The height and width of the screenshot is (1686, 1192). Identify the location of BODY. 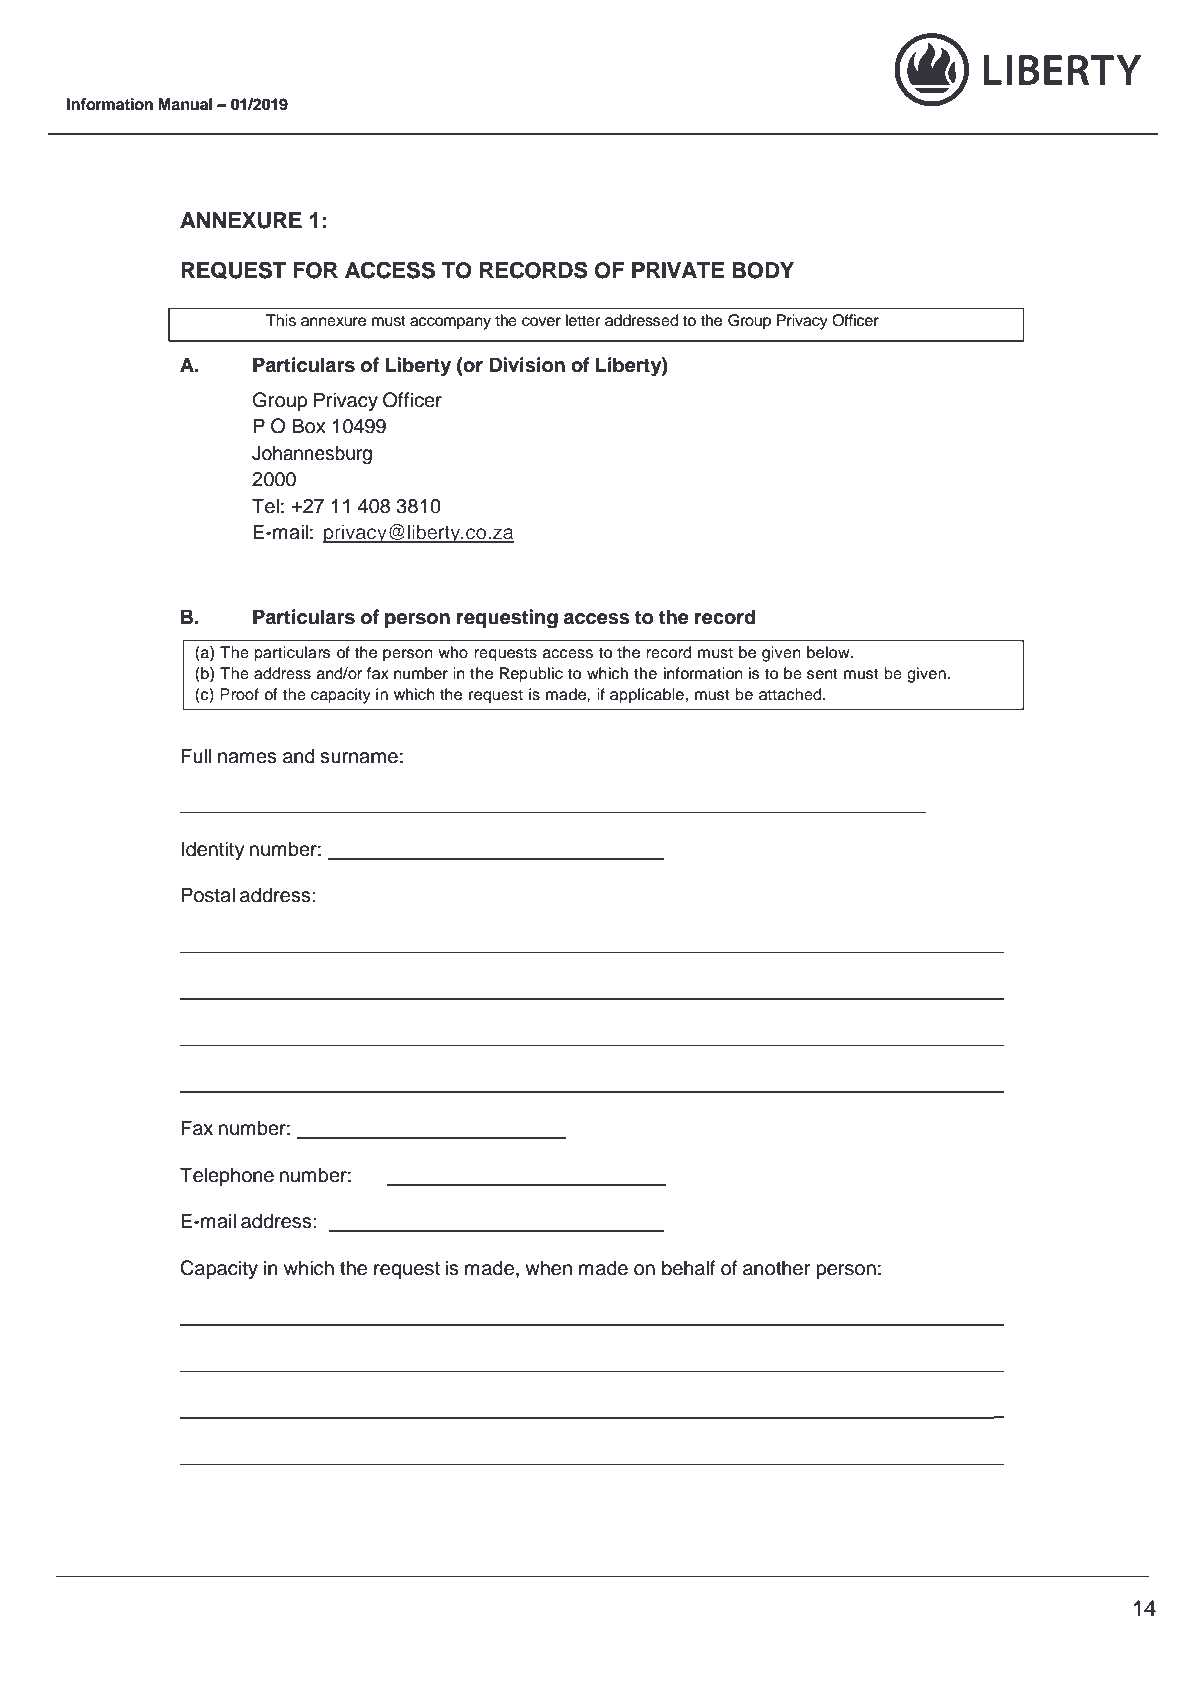
(763, 270).
